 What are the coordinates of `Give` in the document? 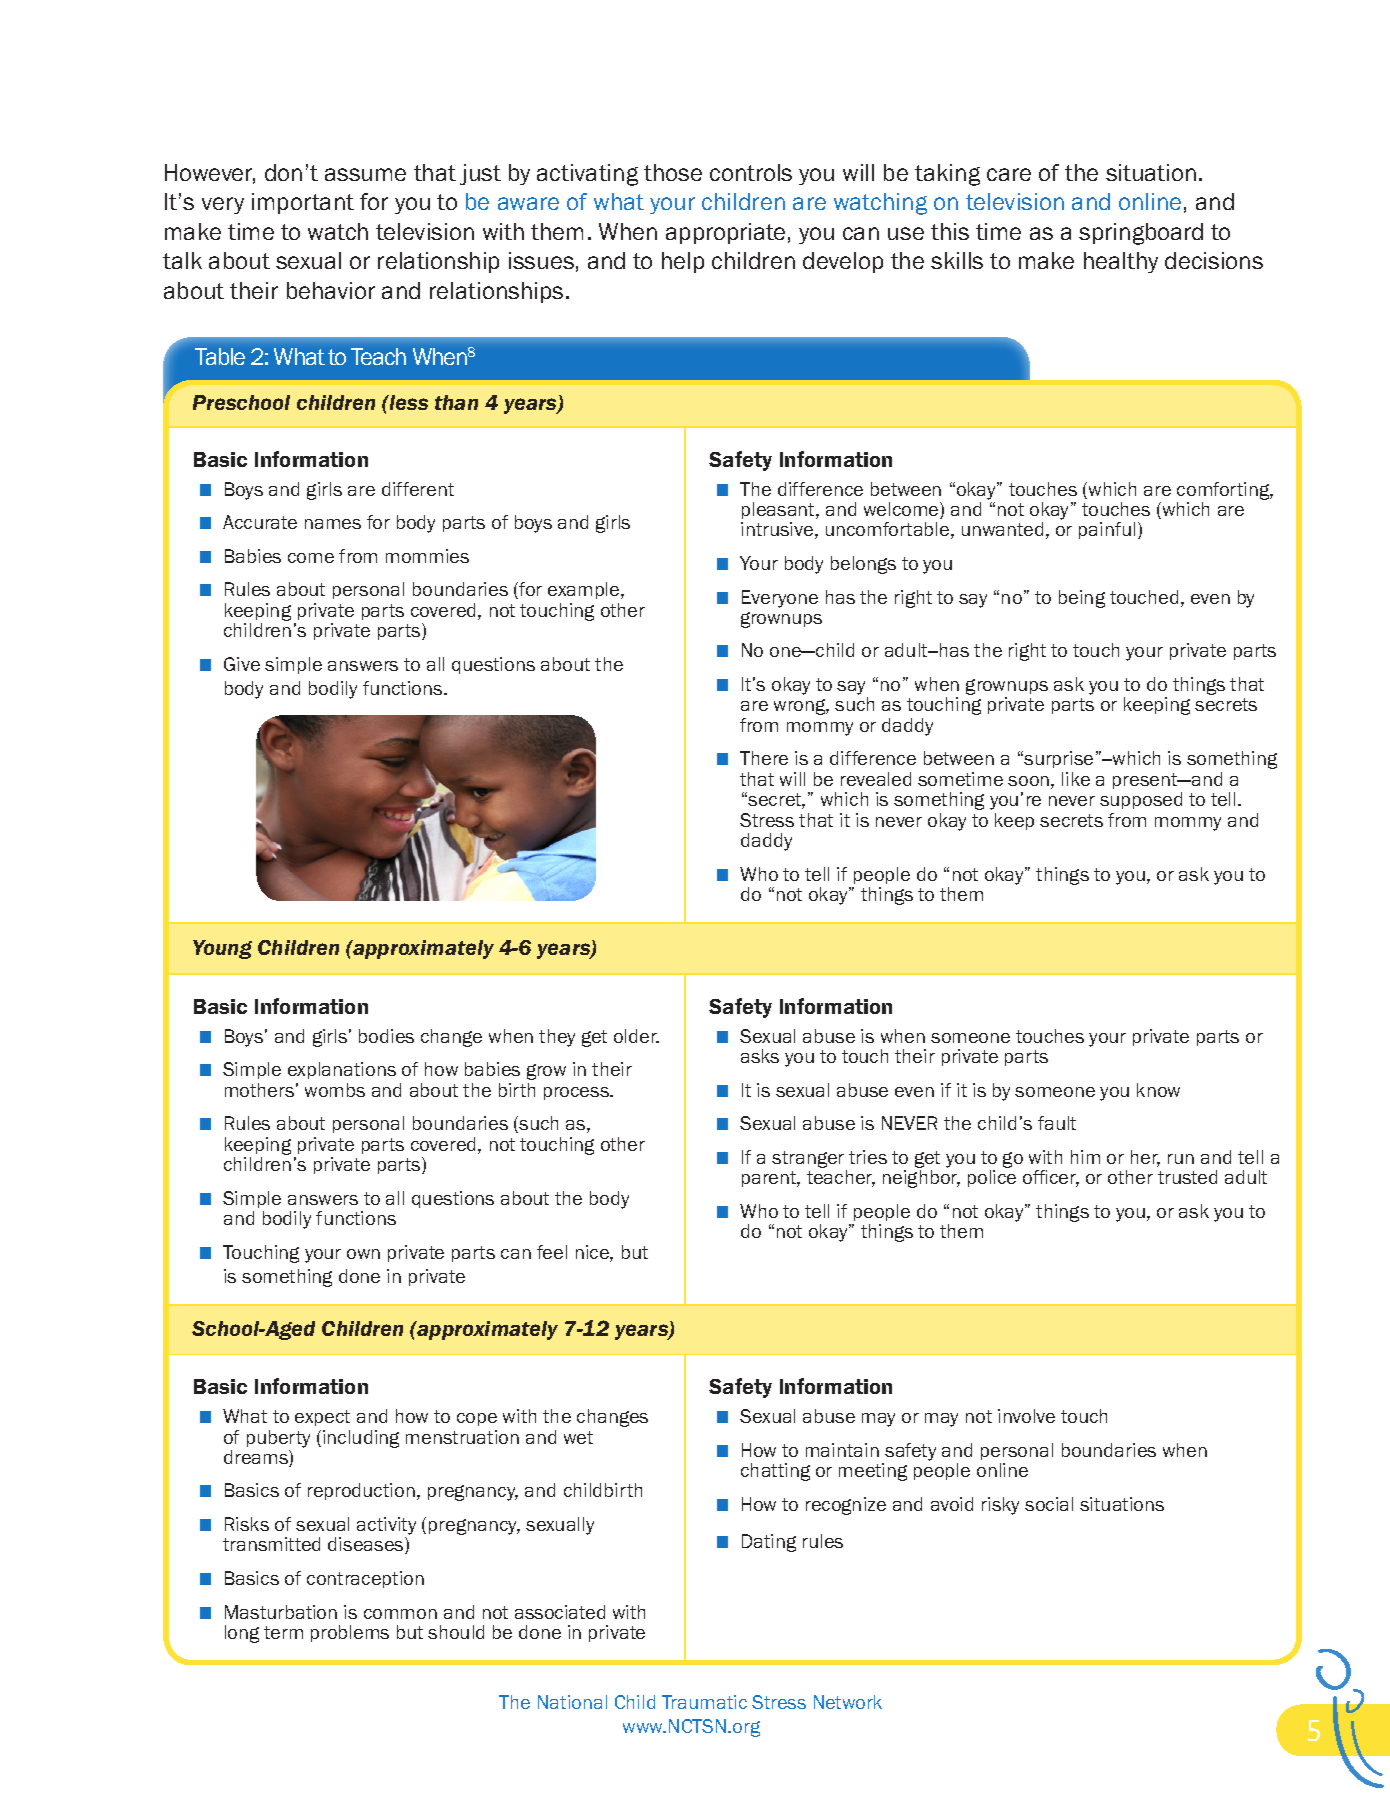 It's located at (242, 664).
